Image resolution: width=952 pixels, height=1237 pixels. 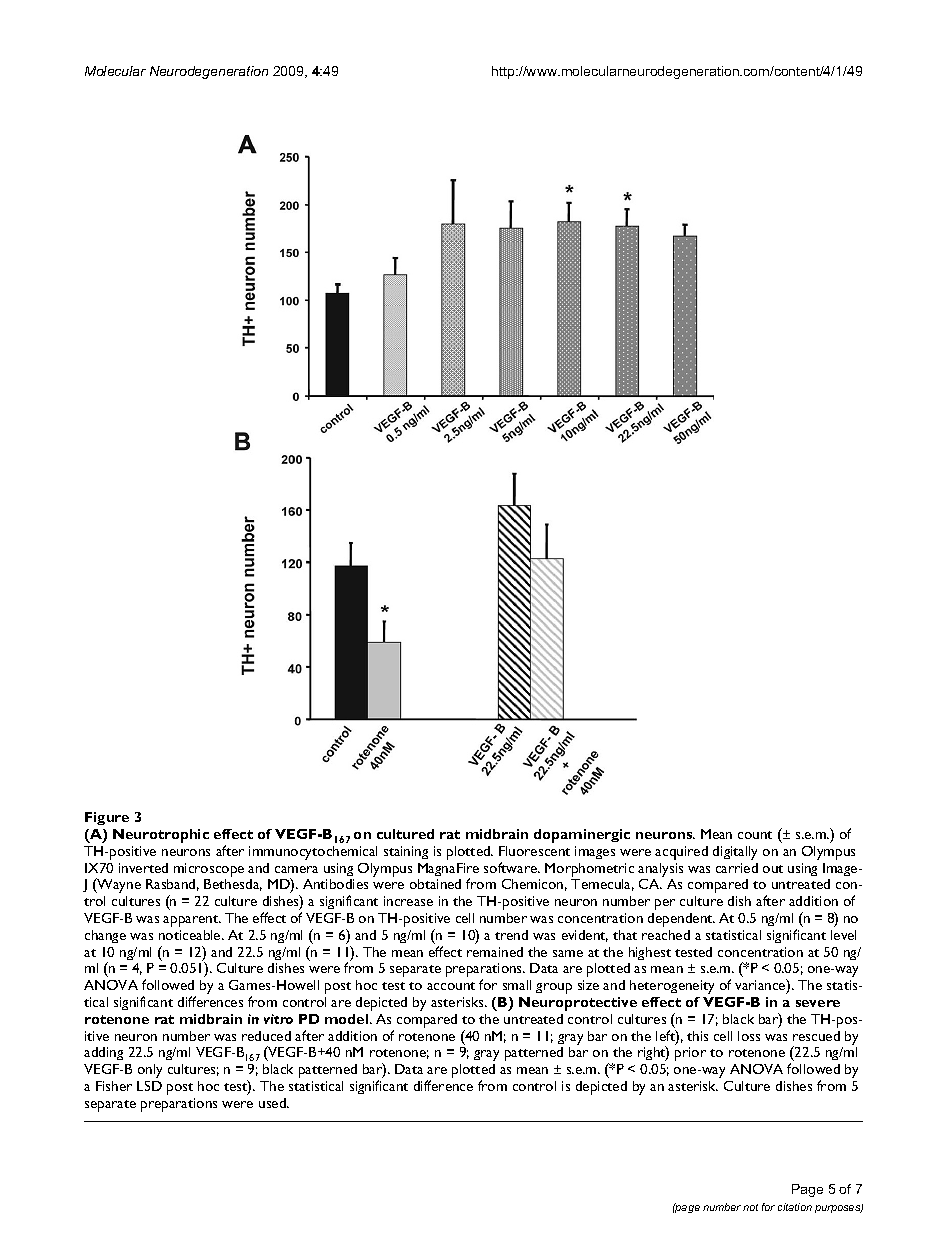 I want to click on small, so click(x=517, y=985).
